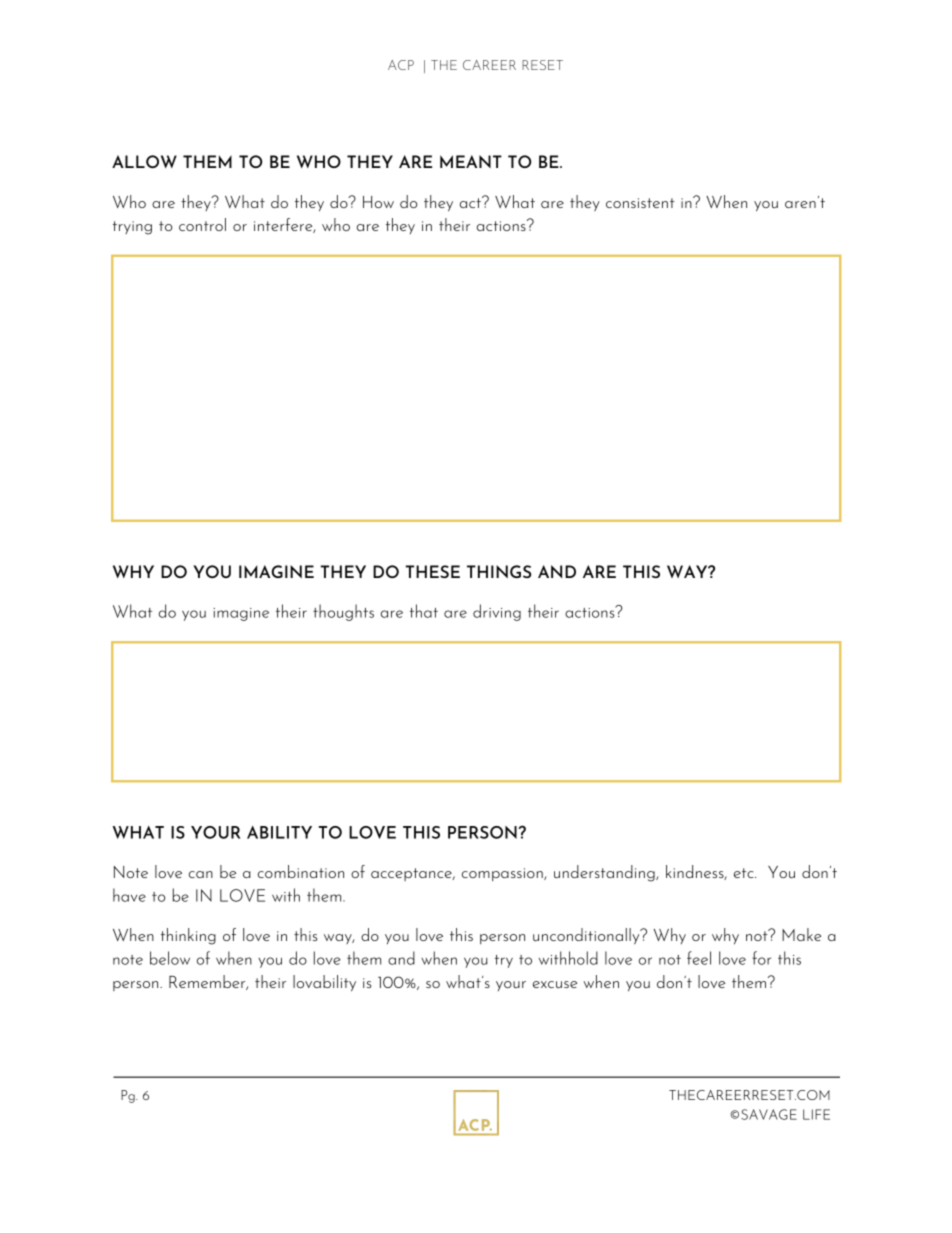  I want to click on THINGS, so click(499, 571).
